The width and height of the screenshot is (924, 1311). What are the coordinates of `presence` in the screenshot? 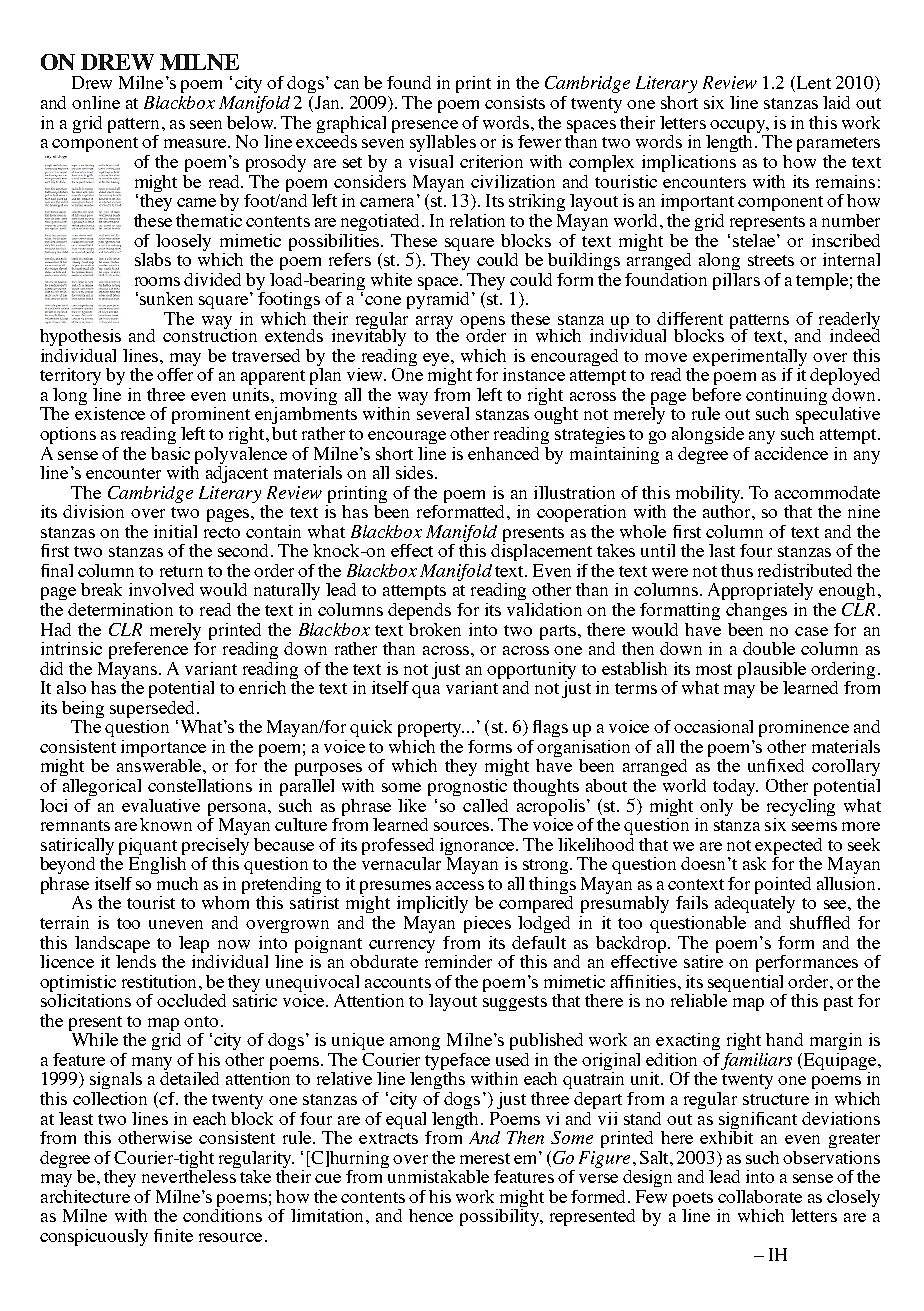 It's located at (425, 126).
